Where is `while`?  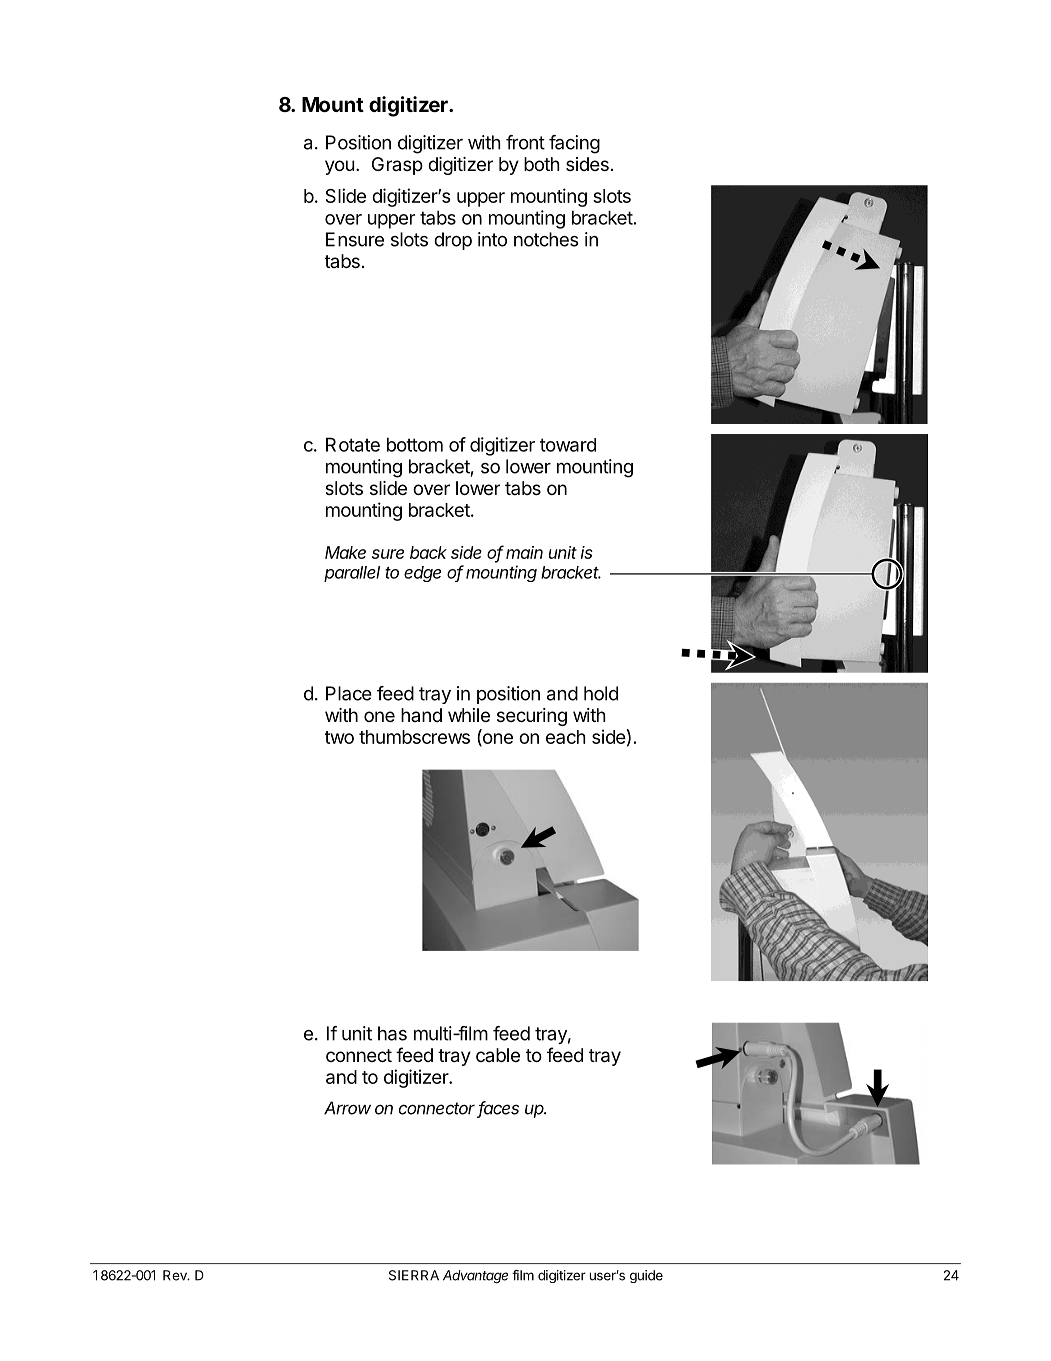
while is located at coordinates (469, 715).
